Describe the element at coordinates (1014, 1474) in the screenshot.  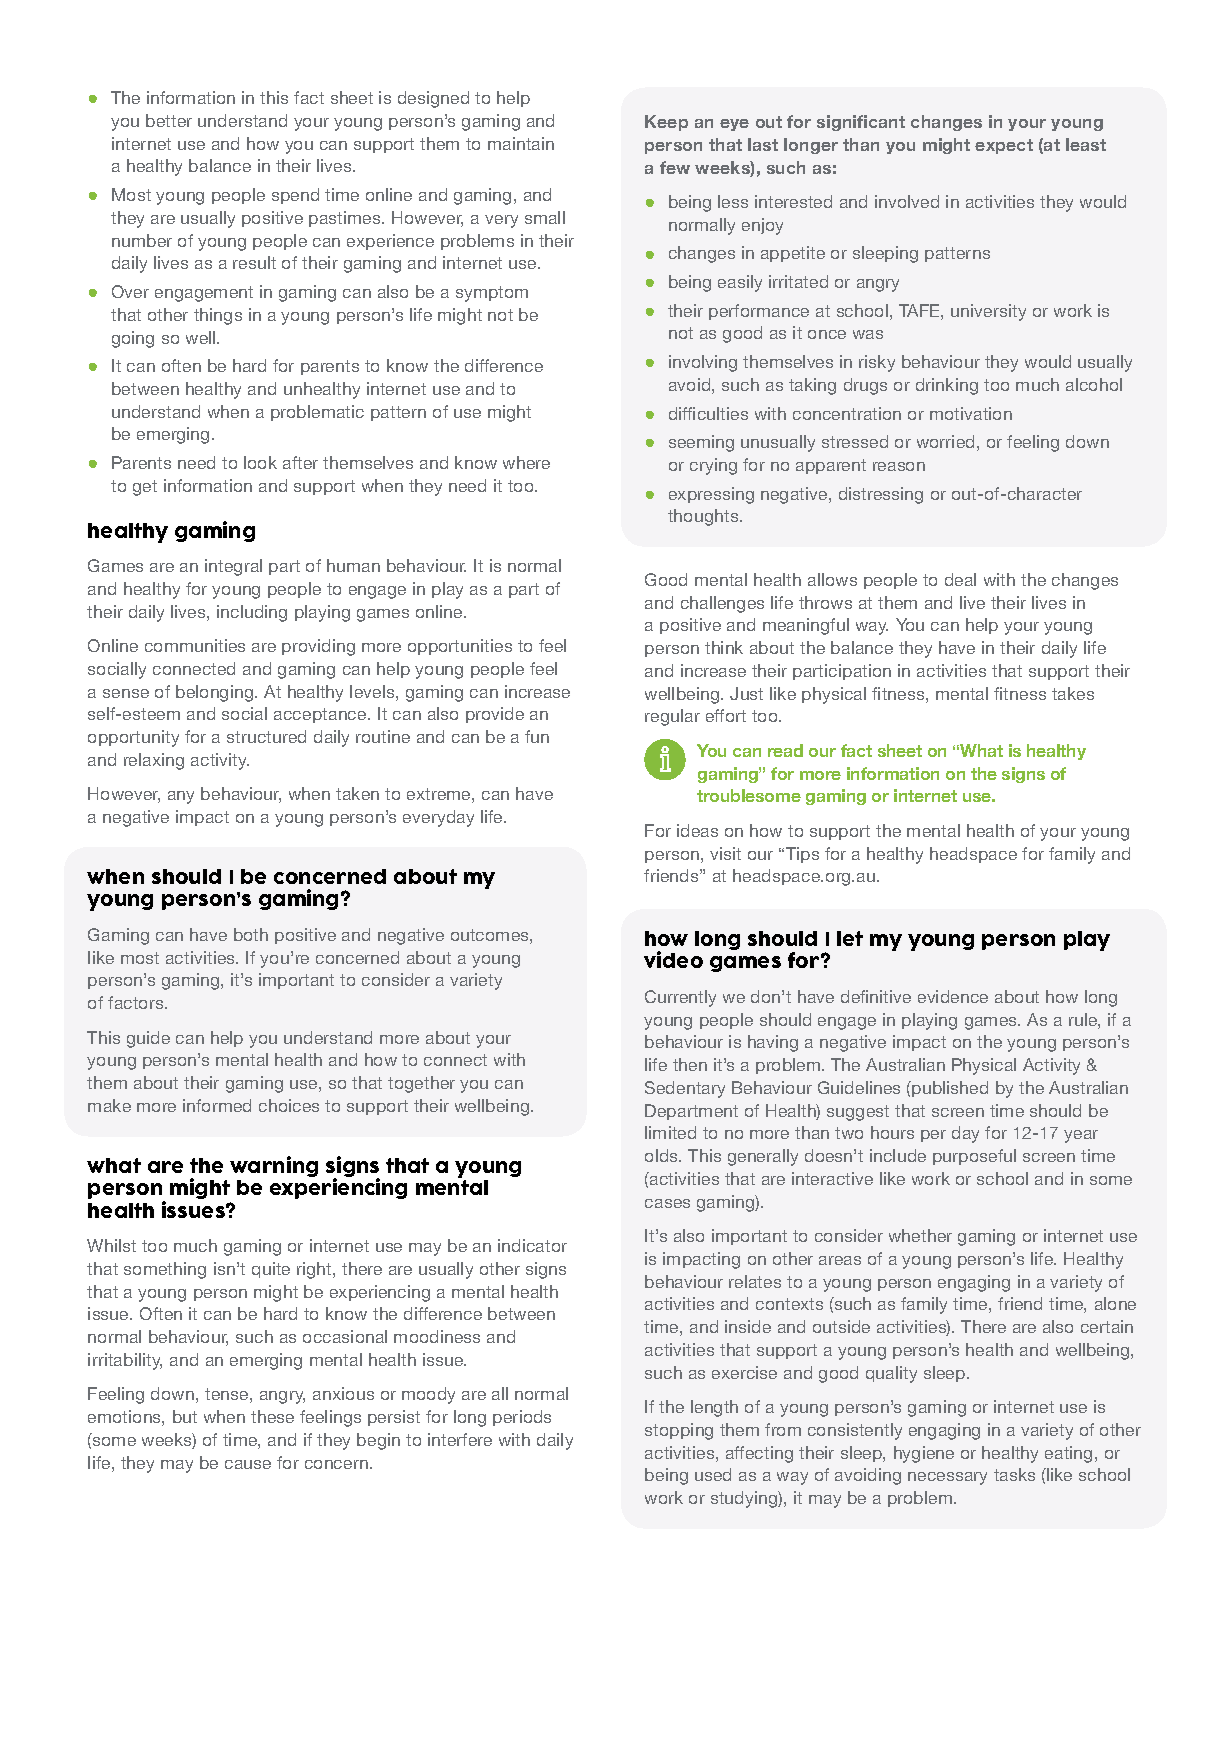
I see `tasks` at that location.
